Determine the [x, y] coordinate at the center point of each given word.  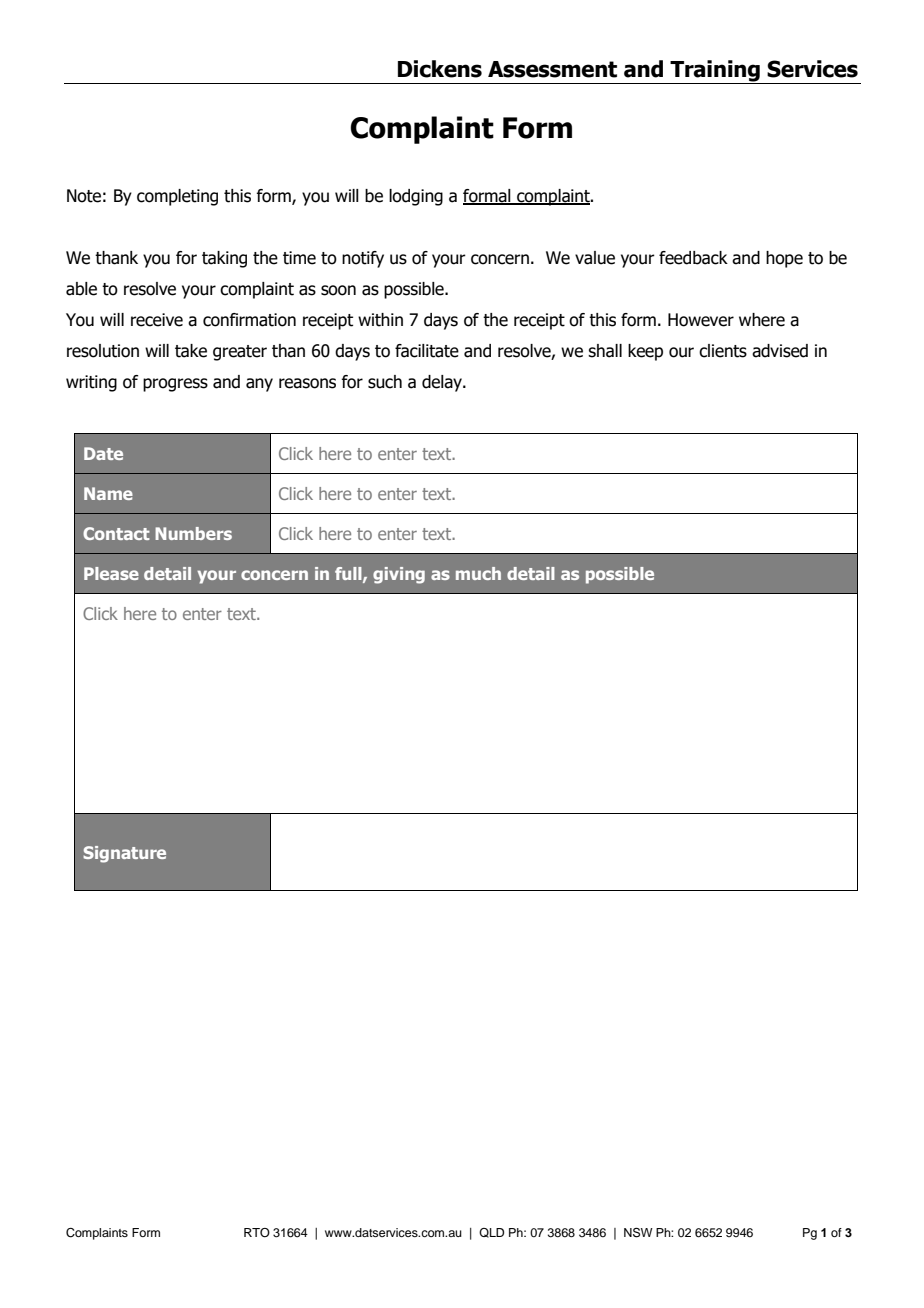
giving [399, 575]
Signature [124, 854]
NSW [638, 1233]
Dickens [440, 69]
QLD [491, 1233]
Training [715, 72]
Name [108, 493]
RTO [257, 1233]
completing [177, 197]
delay [443, 383]
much [478, 573]
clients [723, 351]
